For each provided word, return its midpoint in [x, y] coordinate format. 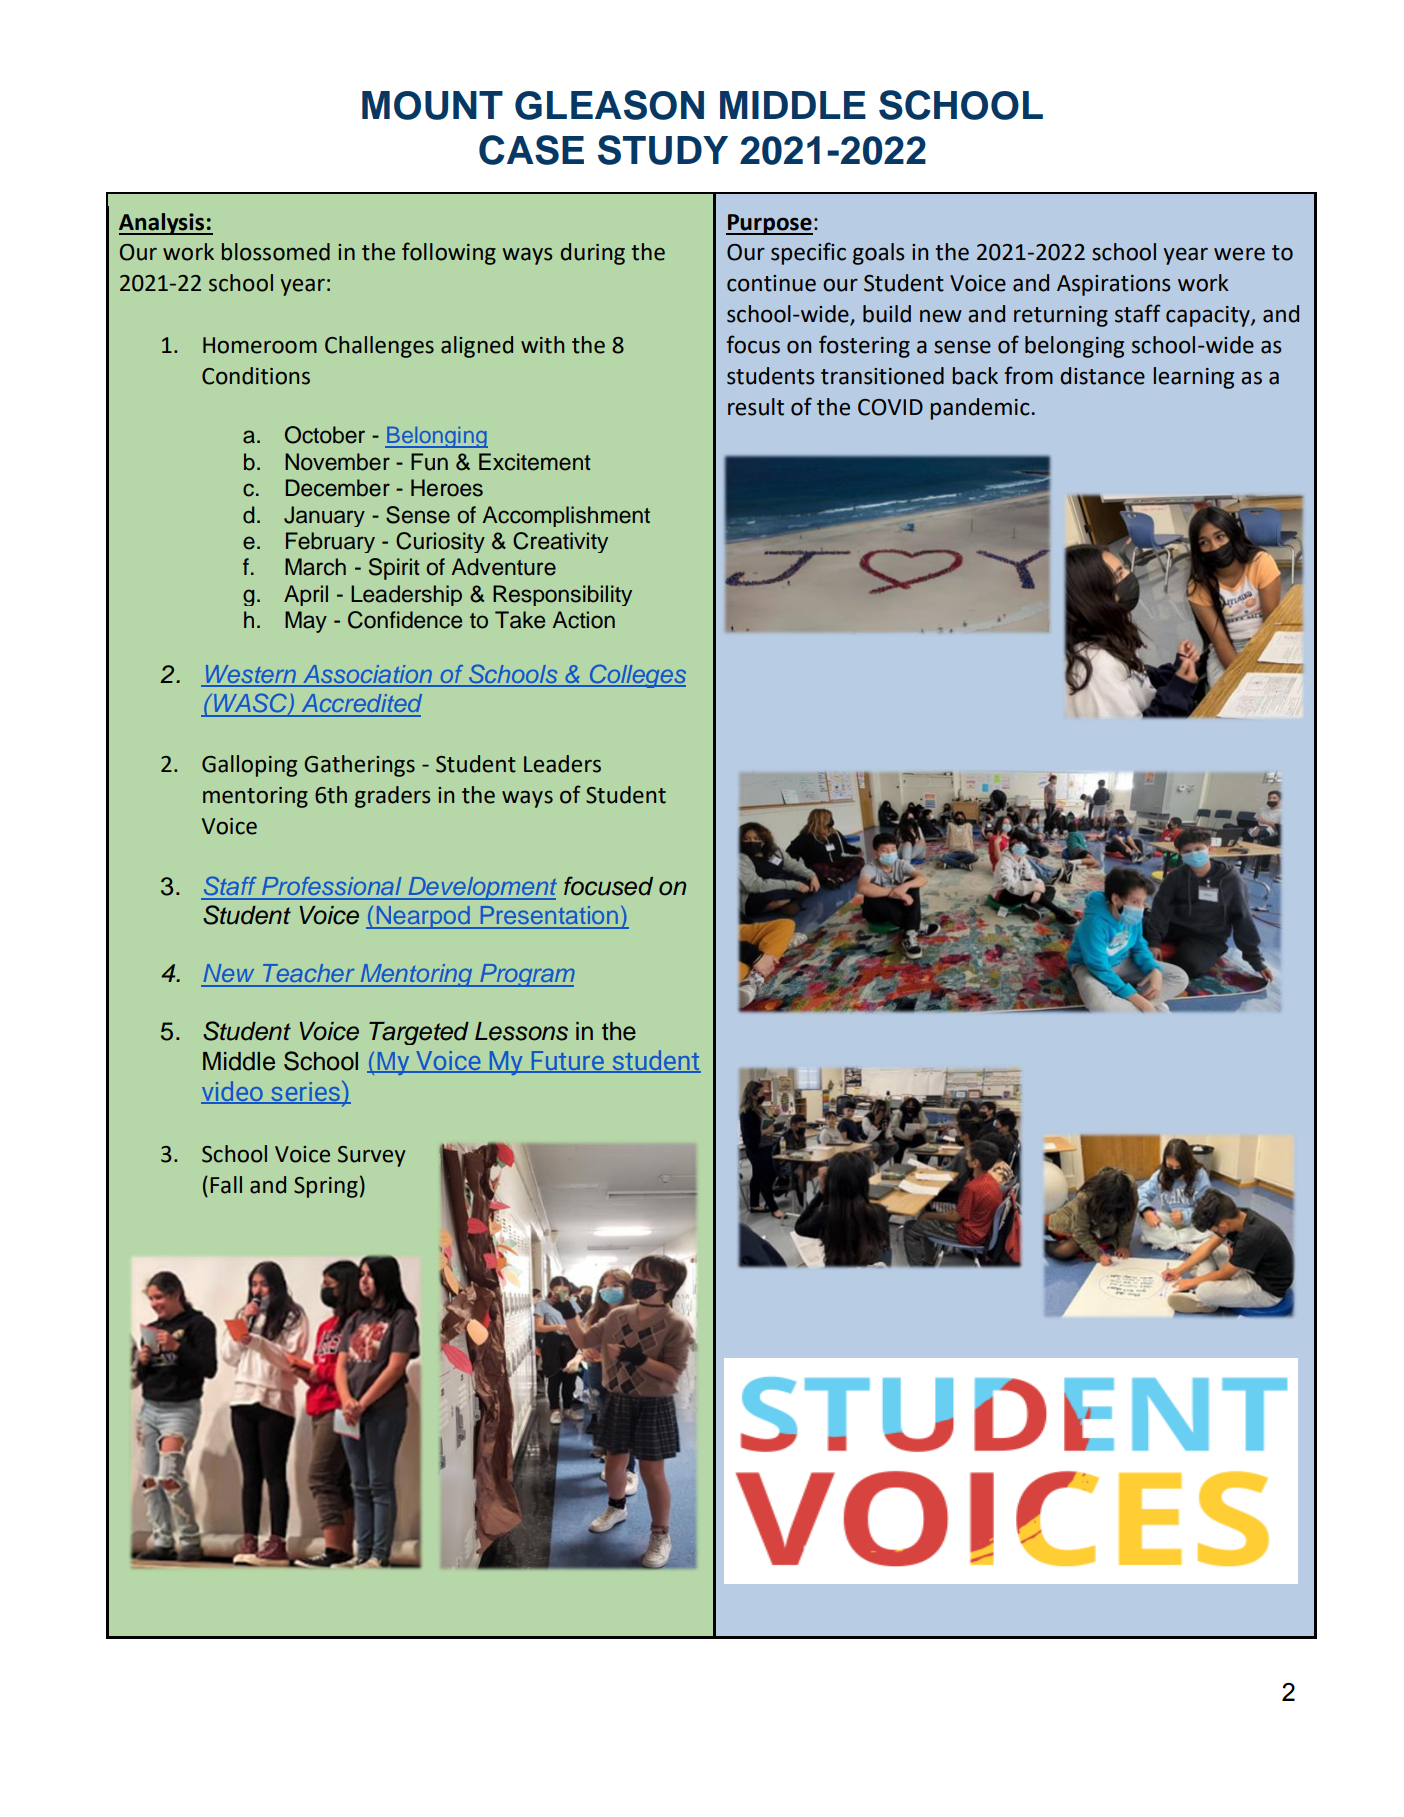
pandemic [980, 409]
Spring [326, 1187]
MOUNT [432, 105]
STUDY [663, 150]
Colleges [636, 676]
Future [567, 1062]
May [306, 622]
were [1239, 254]
